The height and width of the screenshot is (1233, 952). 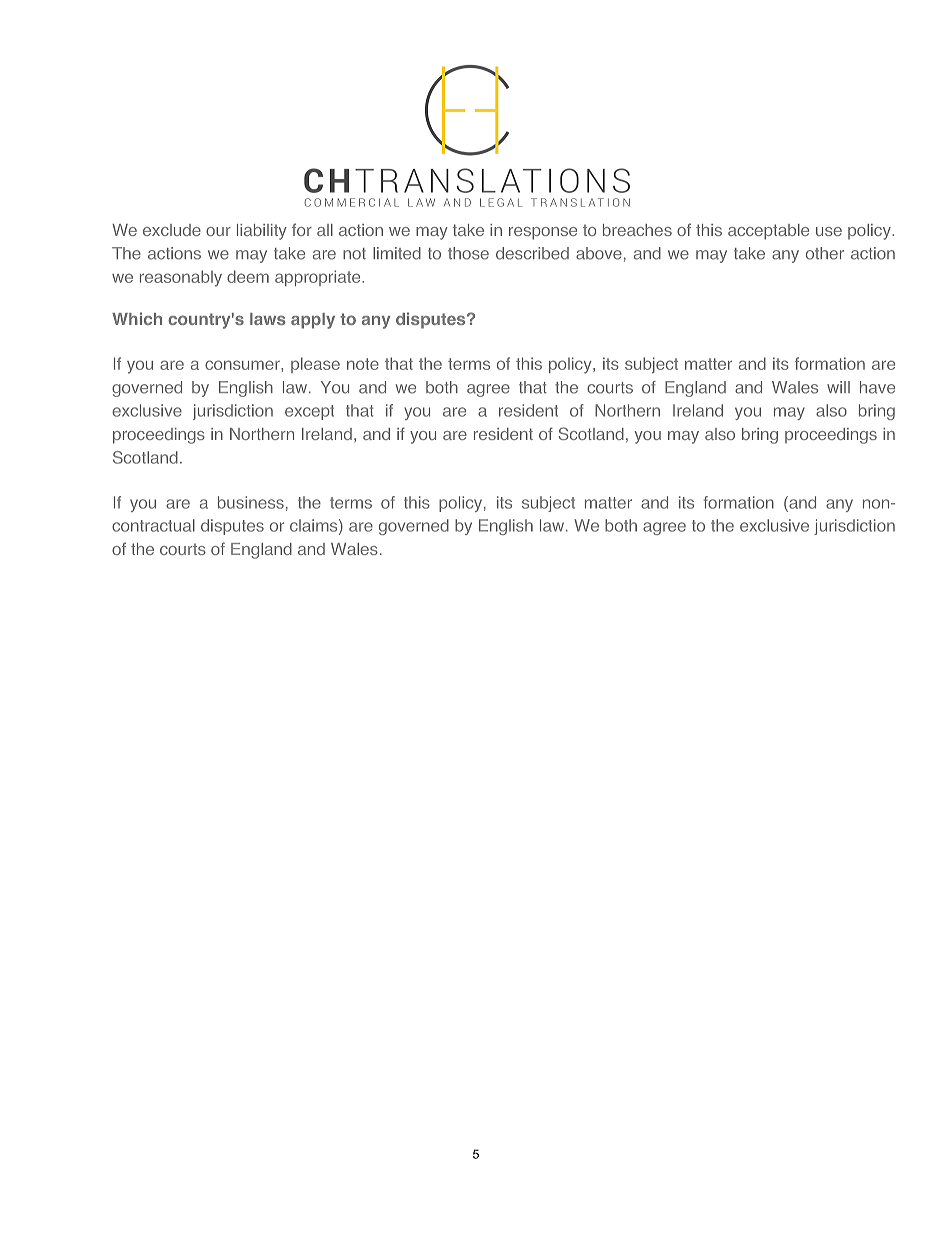 What do you see at coordinates (309, 412) in the screenshot?
I see `except` at bounding box center [309, 412].
